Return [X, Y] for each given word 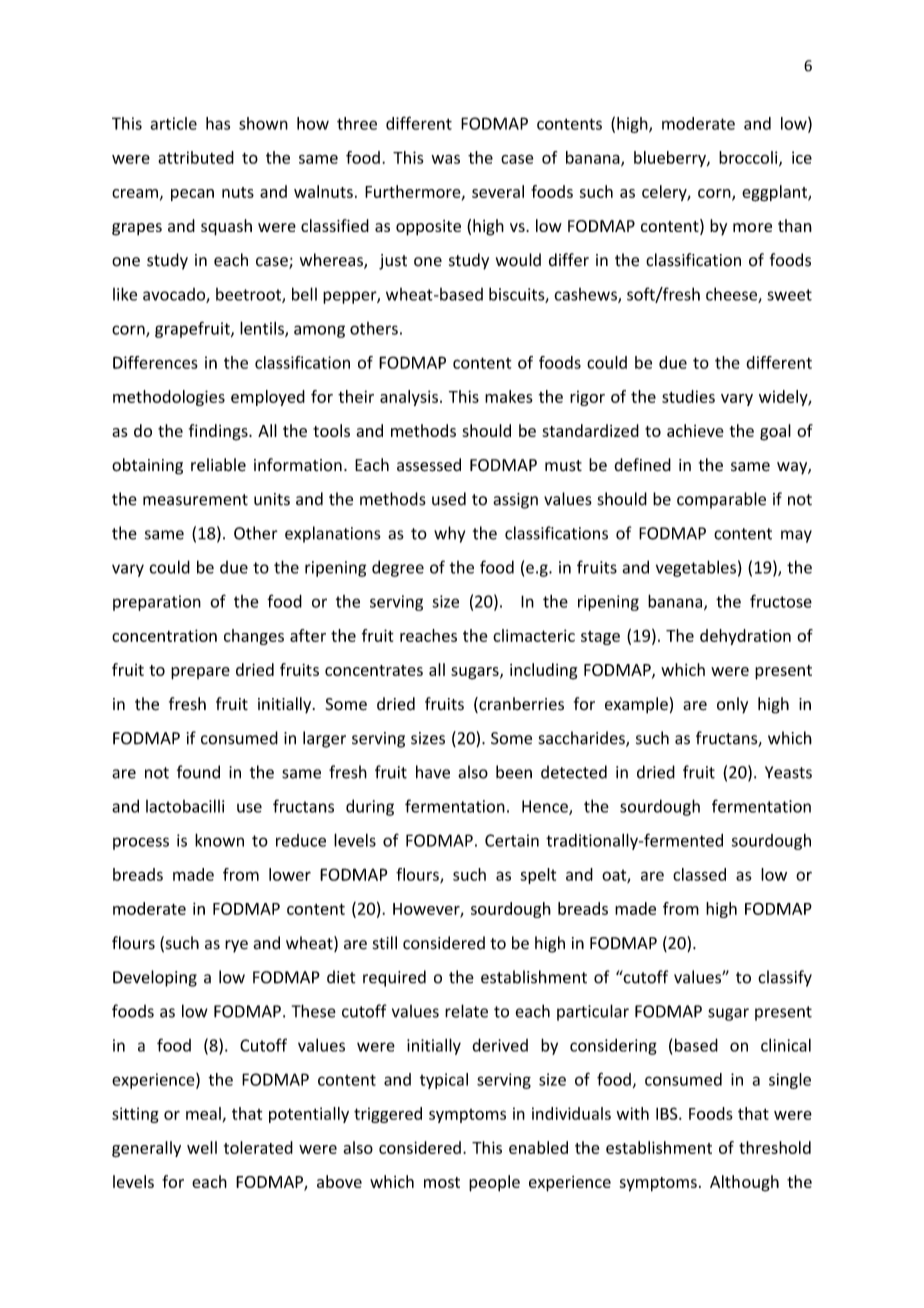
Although [744, 1183]
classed [699, 874]
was [445, 159]
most [442, 1182]
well [202, 1147]
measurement [195, 500]
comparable [721, 500]
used [449, 499]
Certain [512, 840]
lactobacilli [185, 806]
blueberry [671, 159]
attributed [196, 157]
